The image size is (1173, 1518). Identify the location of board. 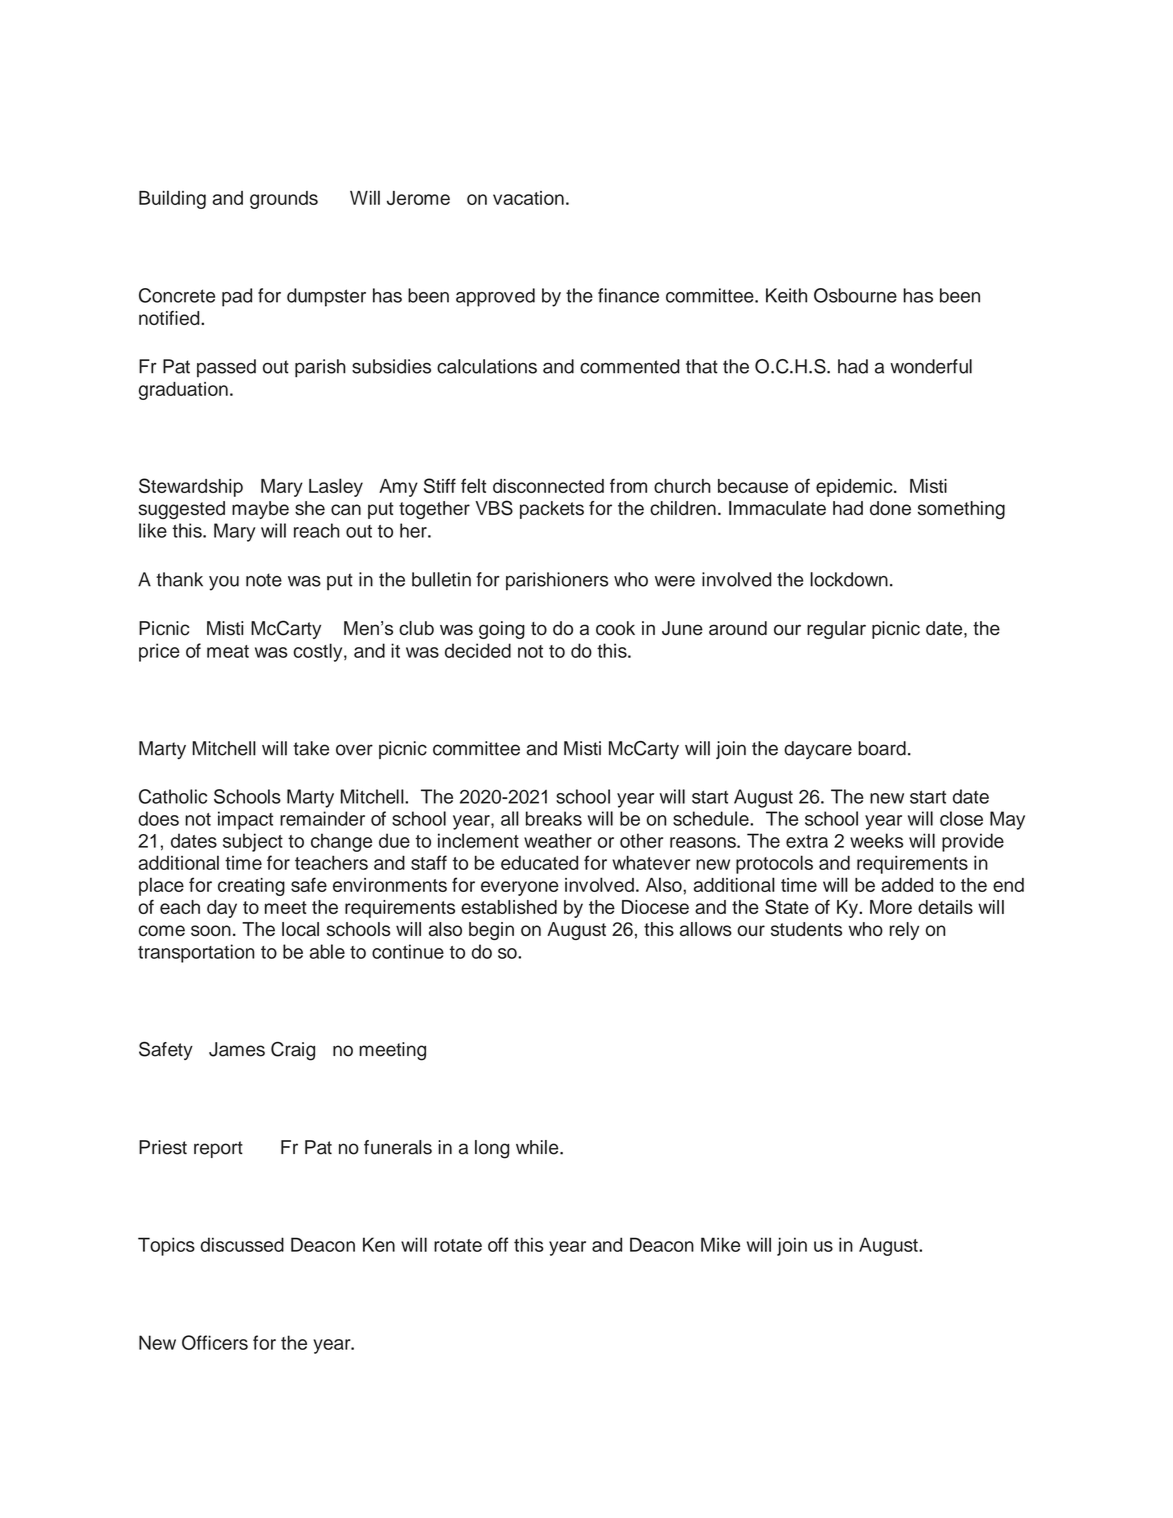
(882, 748).
